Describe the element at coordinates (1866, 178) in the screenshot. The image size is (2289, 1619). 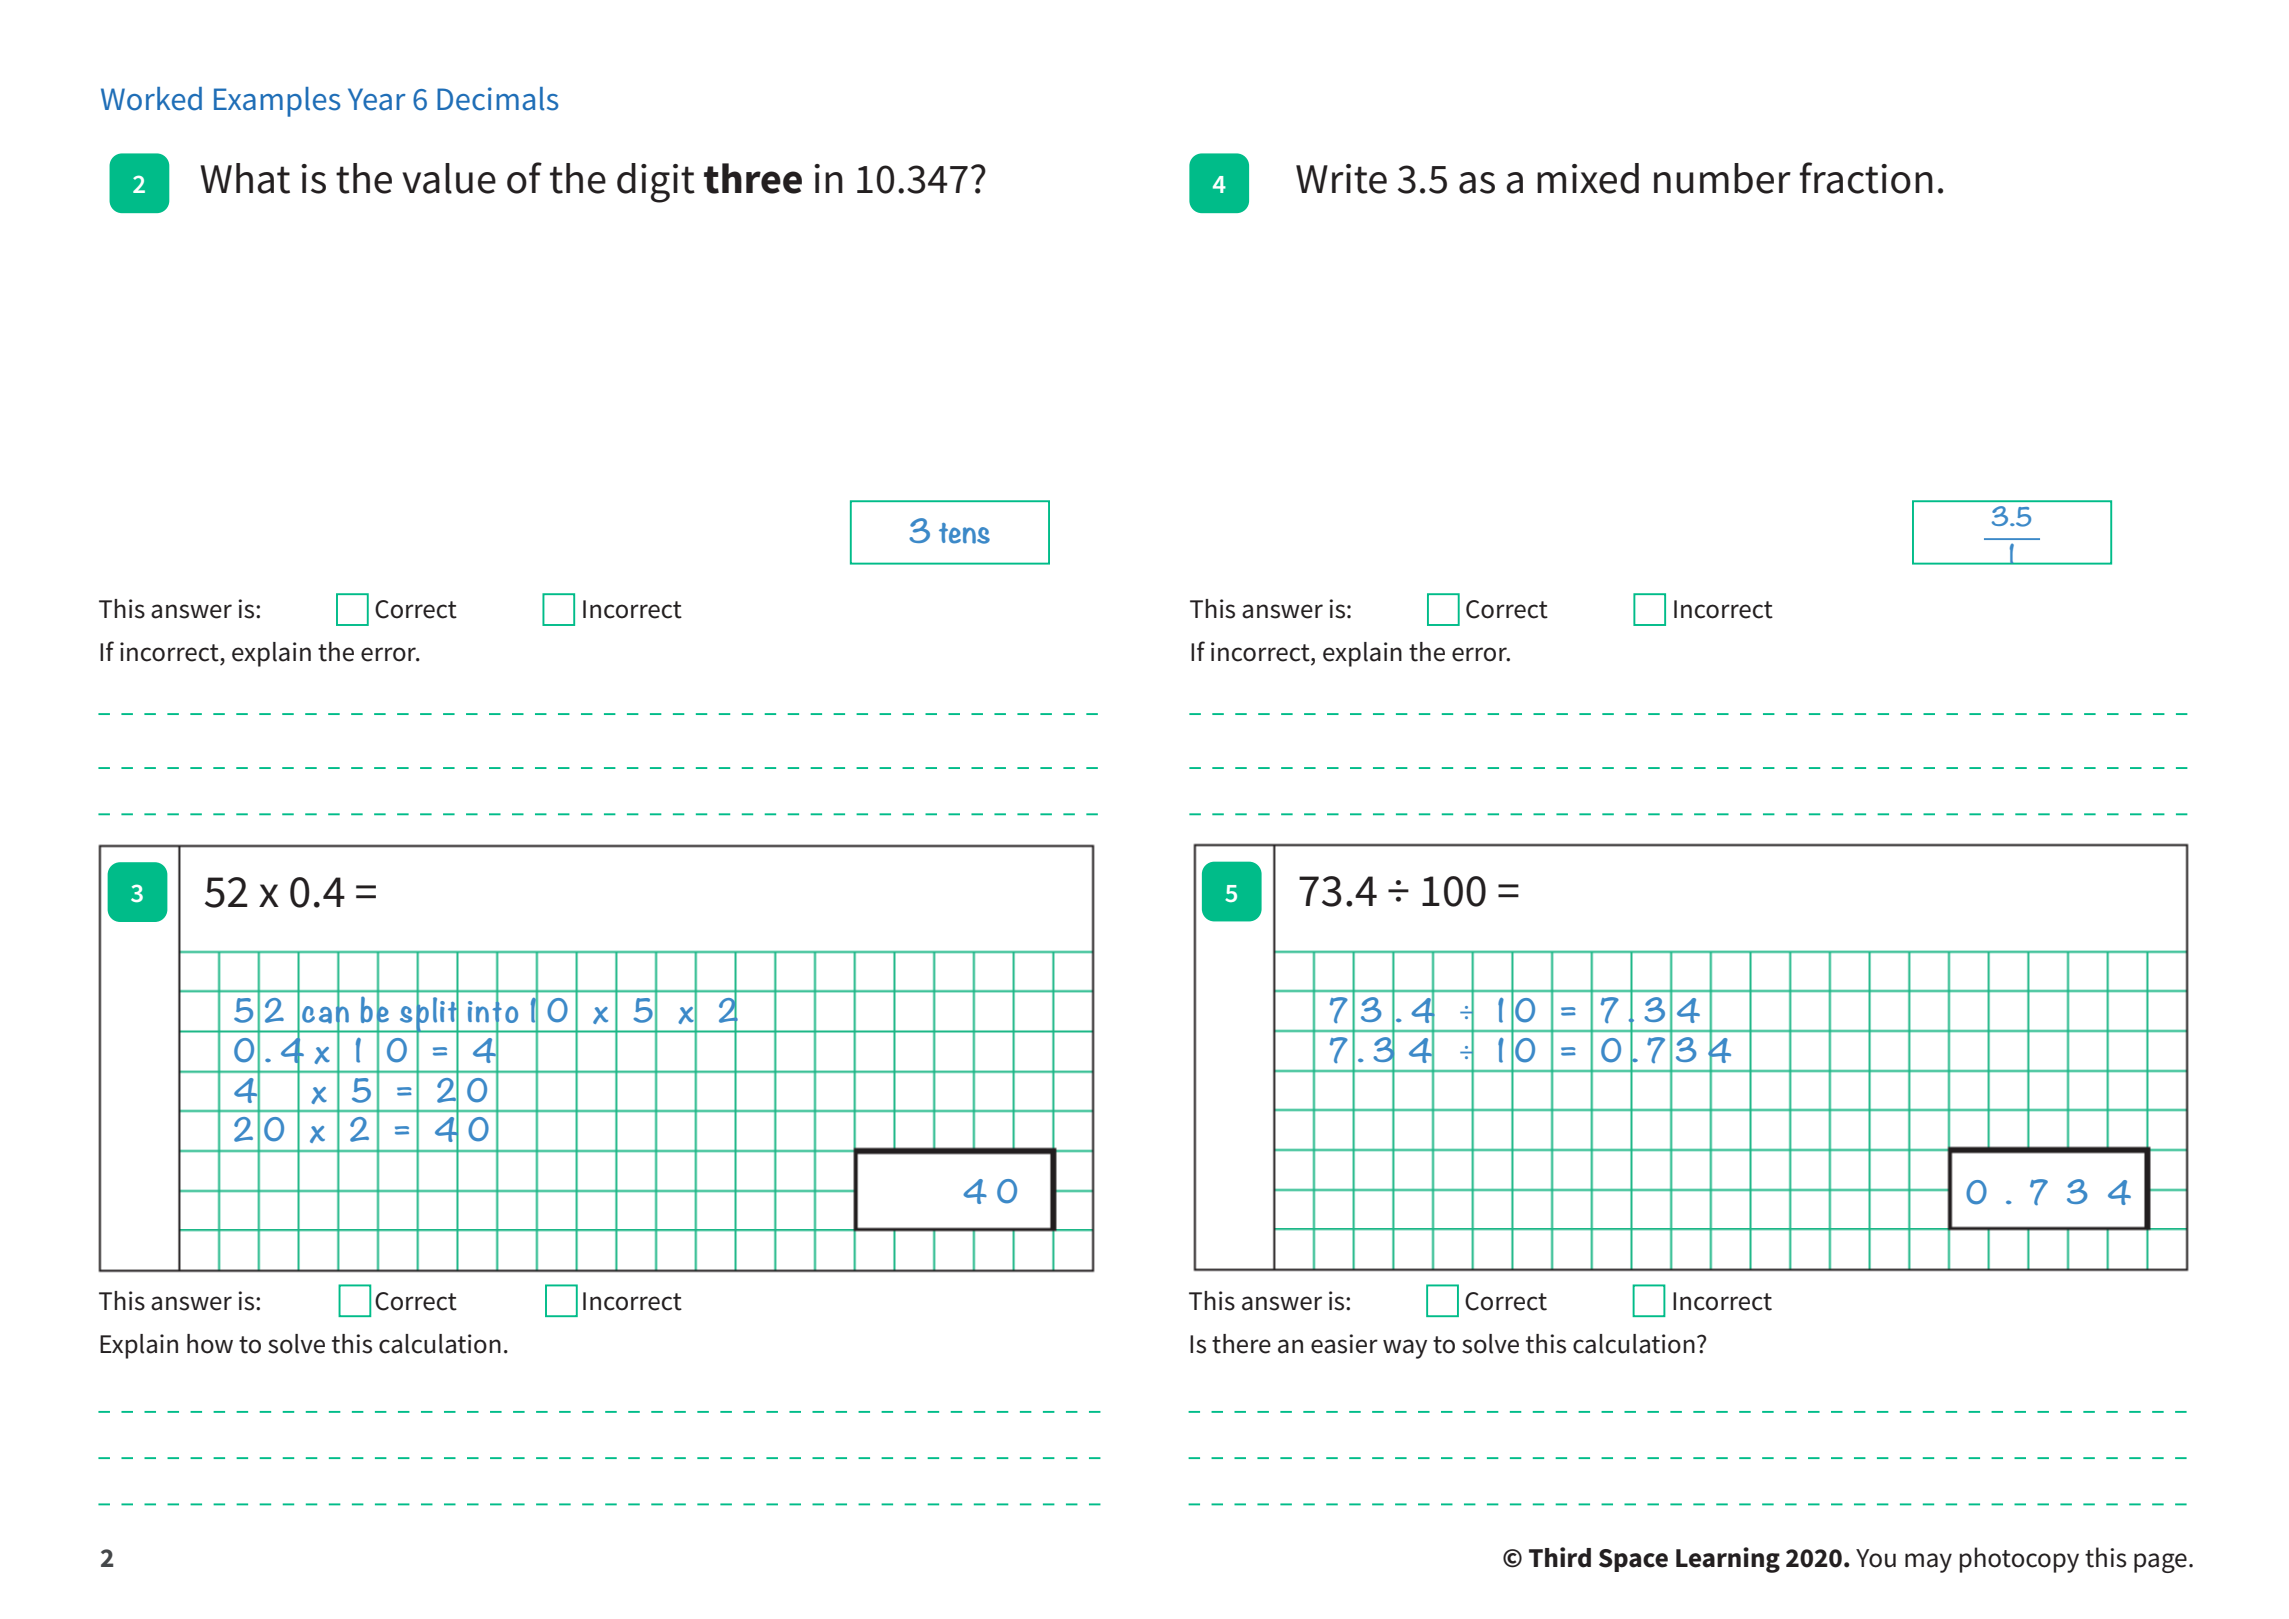
I see `fraction` at that location.
